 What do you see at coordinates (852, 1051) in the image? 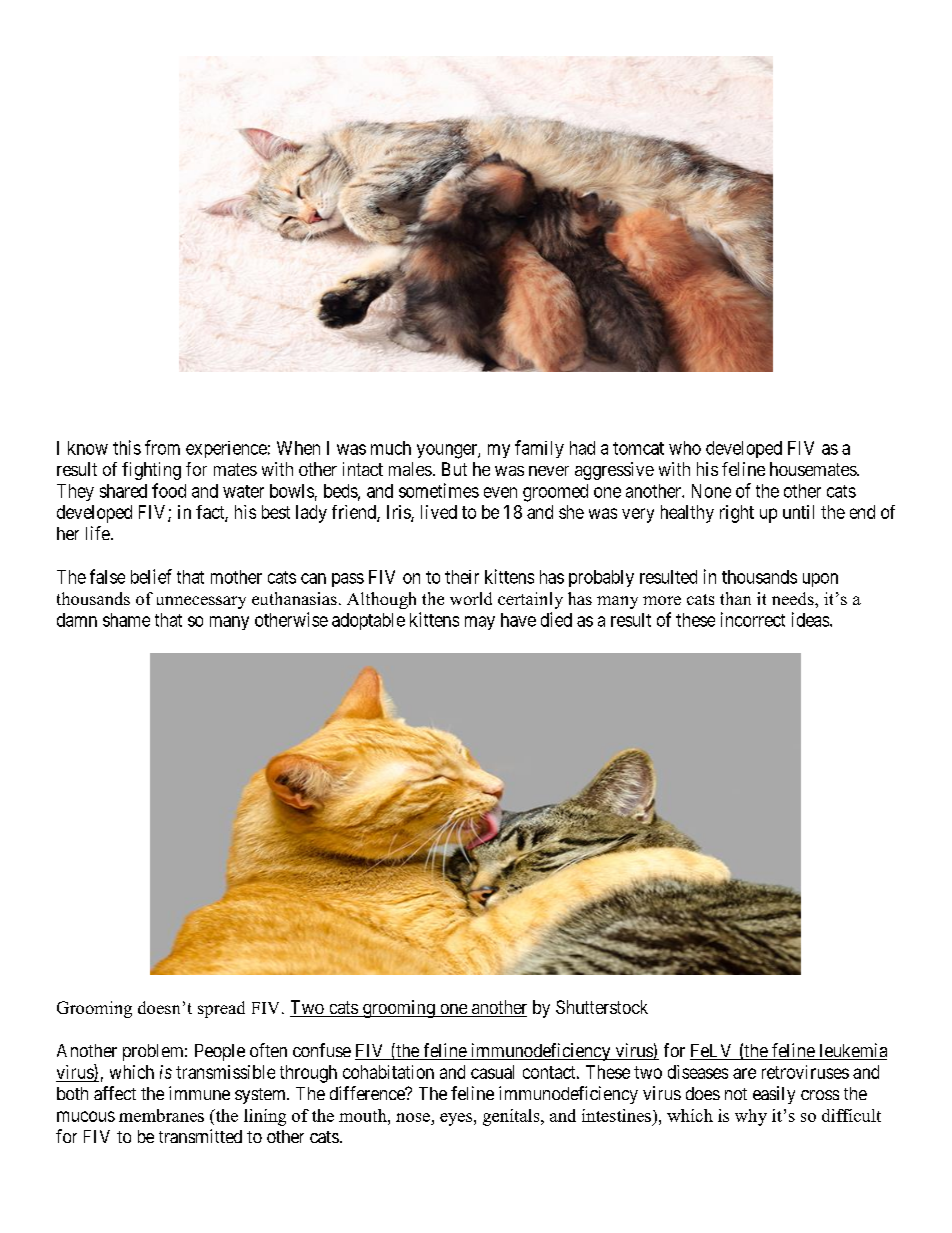
I see `leukemia` at bounding box center [852, 1051].
